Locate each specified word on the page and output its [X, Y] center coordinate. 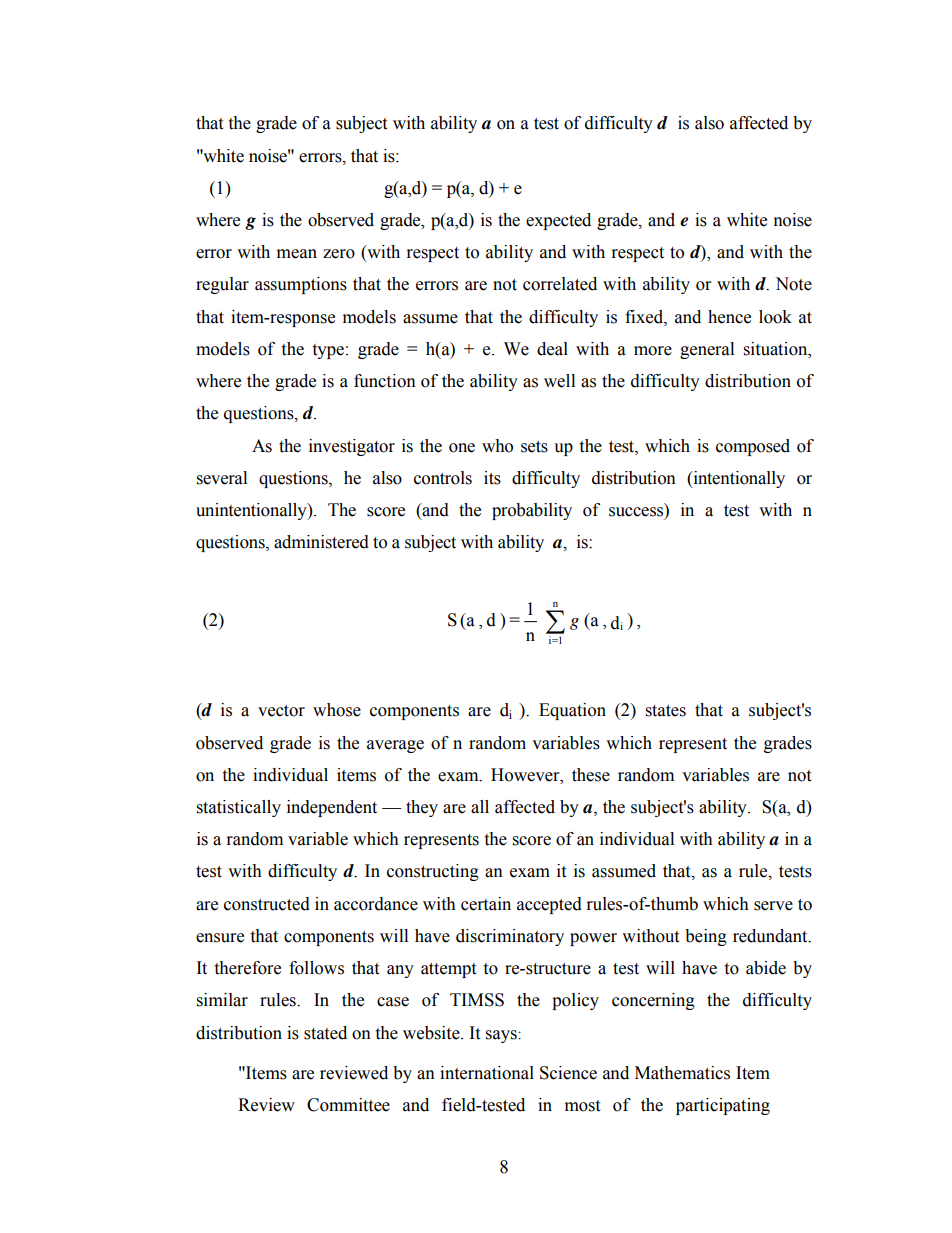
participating [723, 1106]
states [666, 711]
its [492, 478]
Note [793, 284]
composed [753, 447]
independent [332, 808]
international [487, 1073]
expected [558, 221]
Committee [348, 1105]
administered [321, 542]
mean [297, 254]
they [422, 808]
